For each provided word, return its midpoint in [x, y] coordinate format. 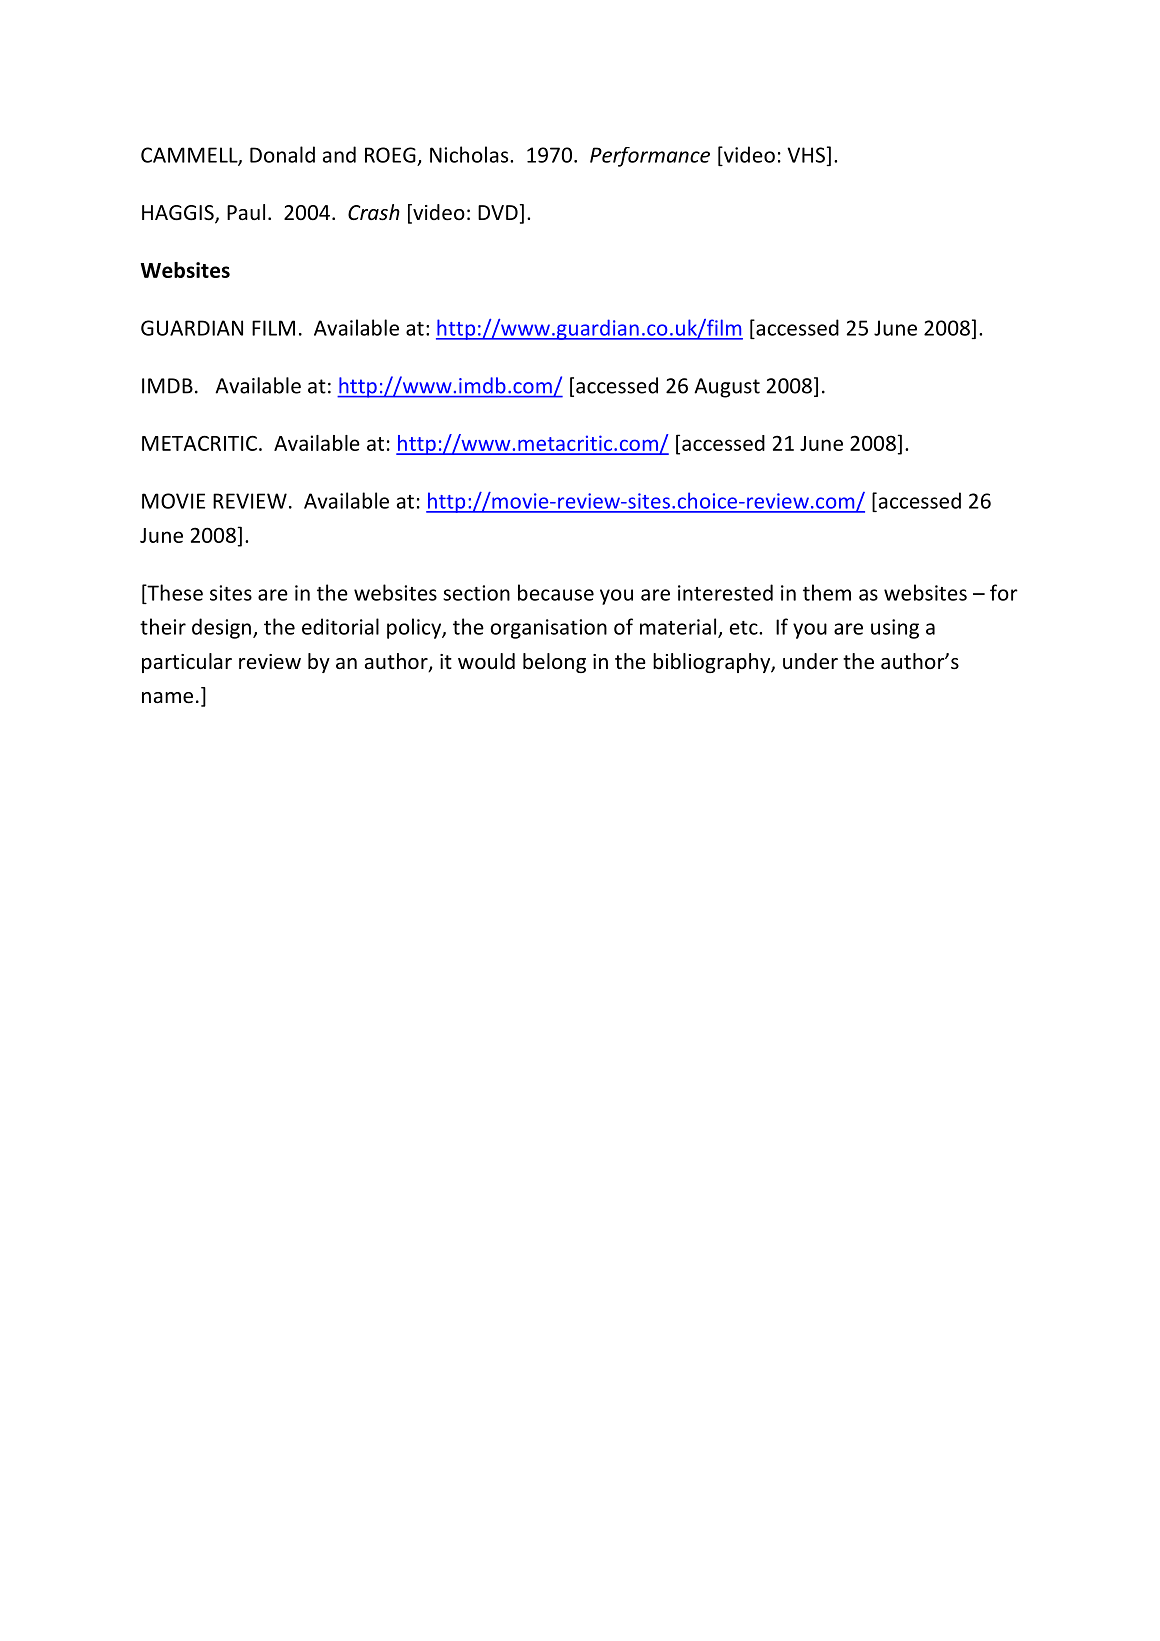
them [827, 592]
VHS [806, 155]
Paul [246, 212]
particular [187, 663]
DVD [498, 212]
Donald [282, 154]
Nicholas [470, 154]
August [727, 388]
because [556, 592]
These [174, 593]
